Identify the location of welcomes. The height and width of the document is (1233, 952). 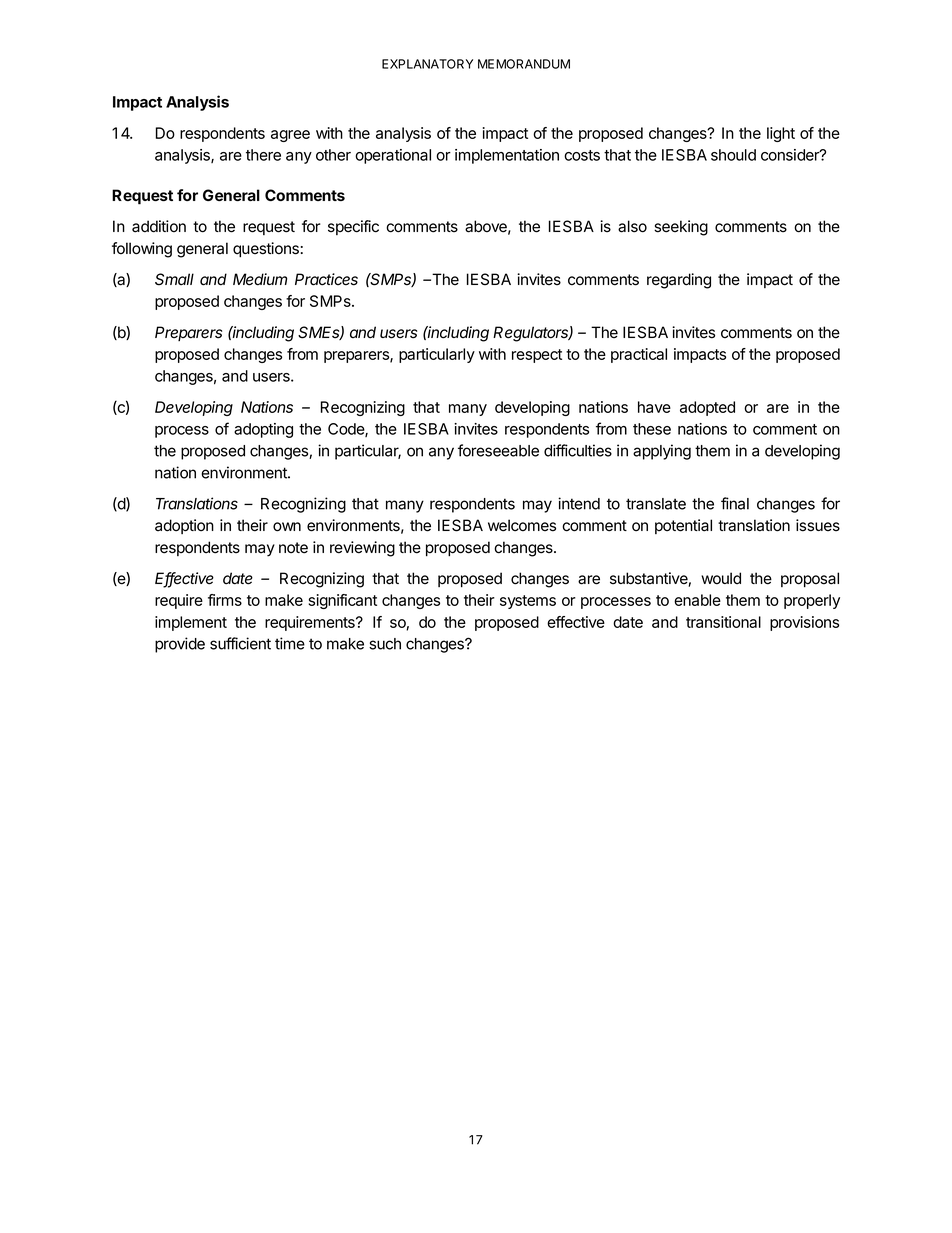
(522, 525).
